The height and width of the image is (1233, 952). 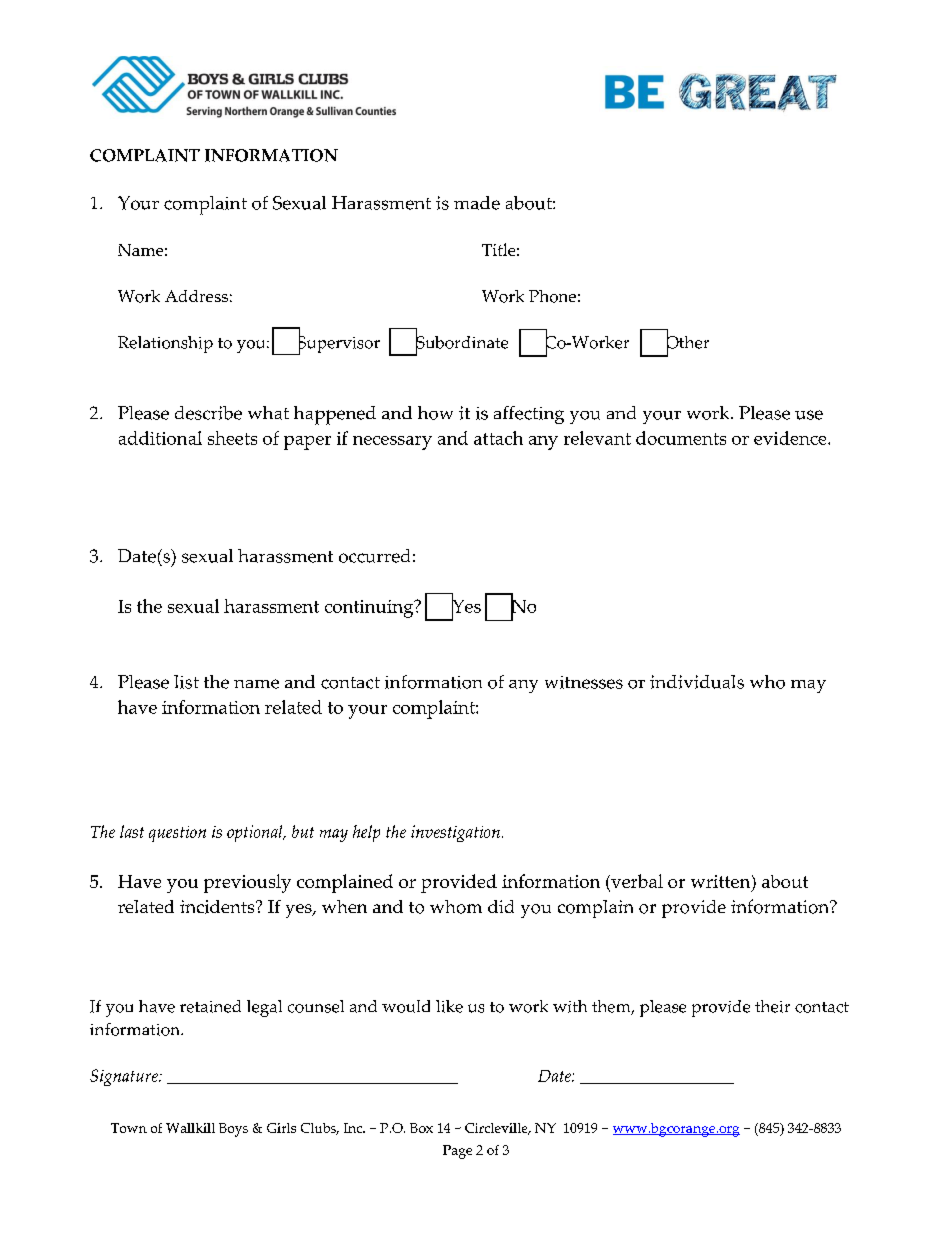 What do you see at coordinates (233, 1130) in the image?
I see `Boys` at bounding box center [233, 1130].
